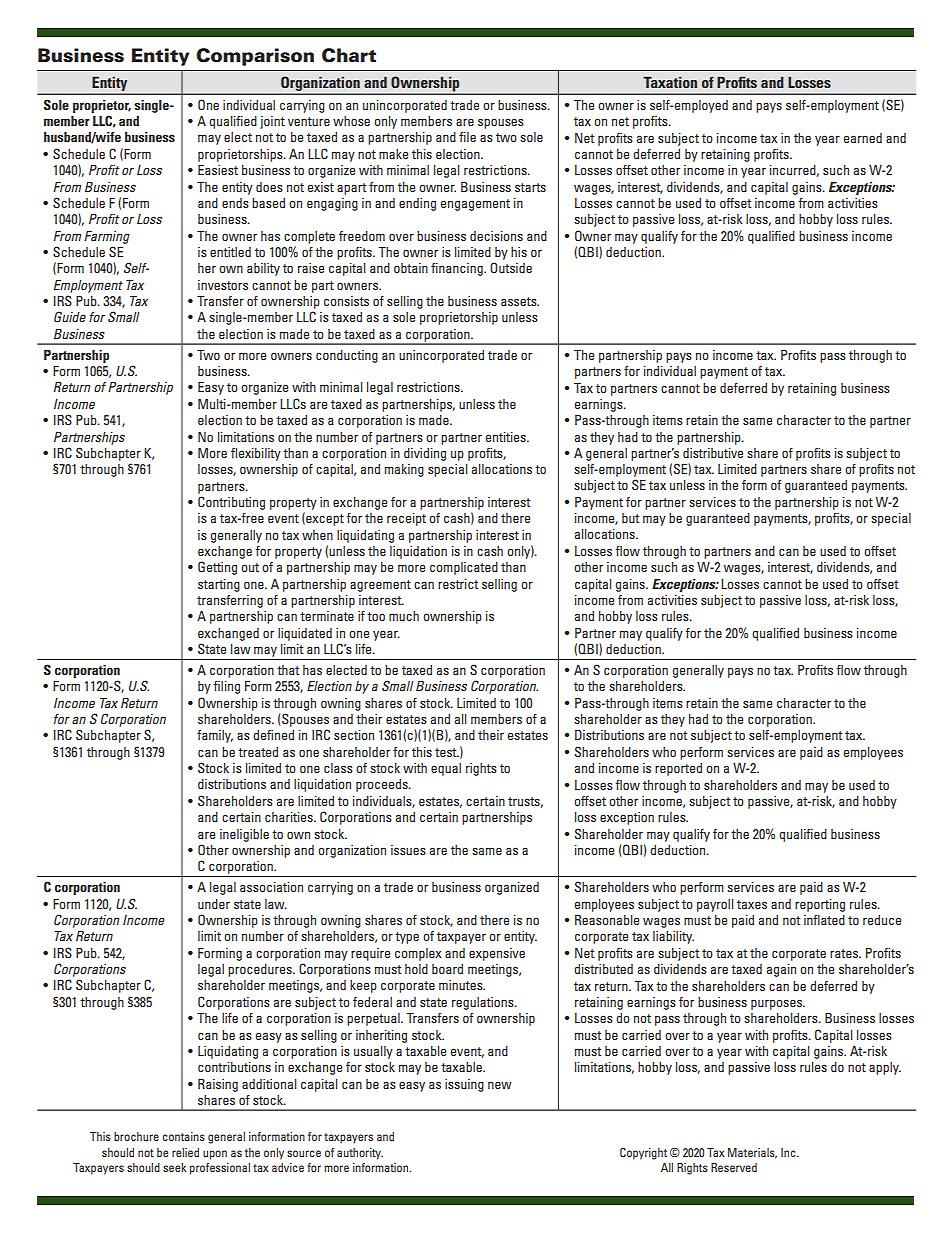 Image resolution: width=952 pixels, height=1233 pixels. What do you see at coordinates (467, 137) in the screenshot?
I see `file` at bounding box center [467, 137].
